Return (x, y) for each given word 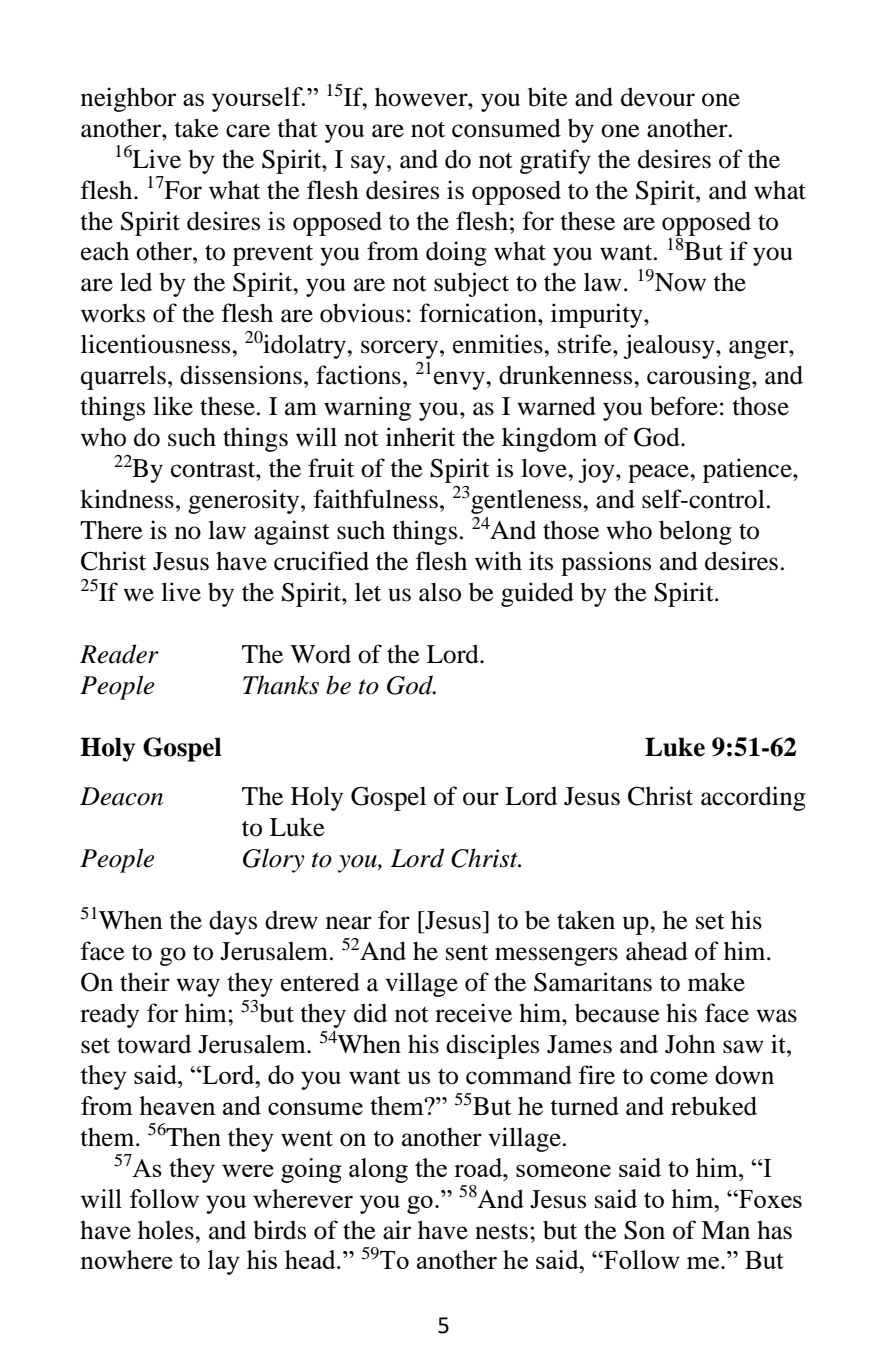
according (753, 798)
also (440, 592)
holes (167, 1230)
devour (658, 97)
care (248, 131)
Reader (119, 654)
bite (548, 97)
